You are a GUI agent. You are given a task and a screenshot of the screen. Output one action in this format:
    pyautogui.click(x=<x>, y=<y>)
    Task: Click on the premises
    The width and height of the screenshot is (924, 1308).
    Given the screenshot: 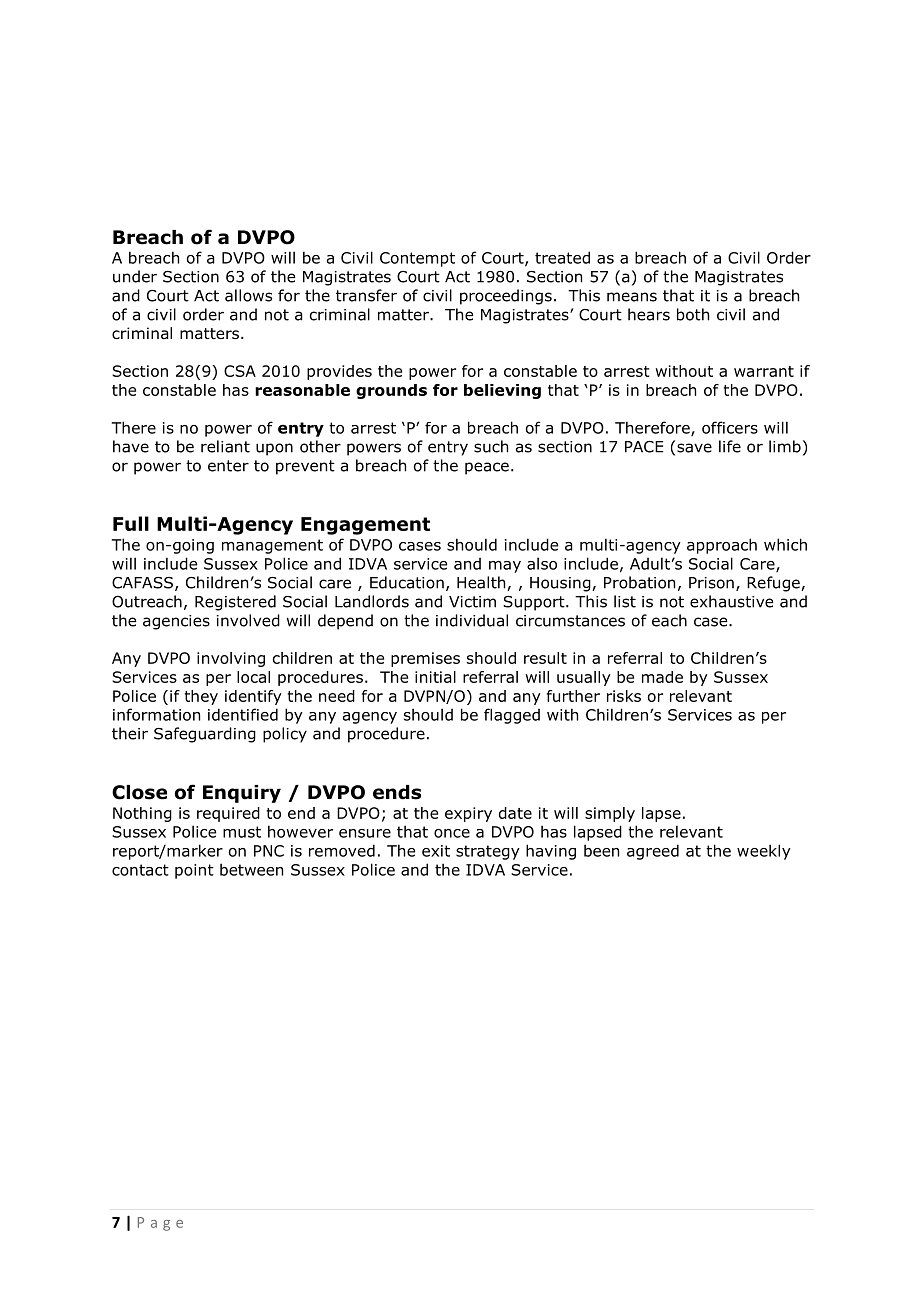 What is the action you would take?
    pyautogui.click(x=425, y=659)
